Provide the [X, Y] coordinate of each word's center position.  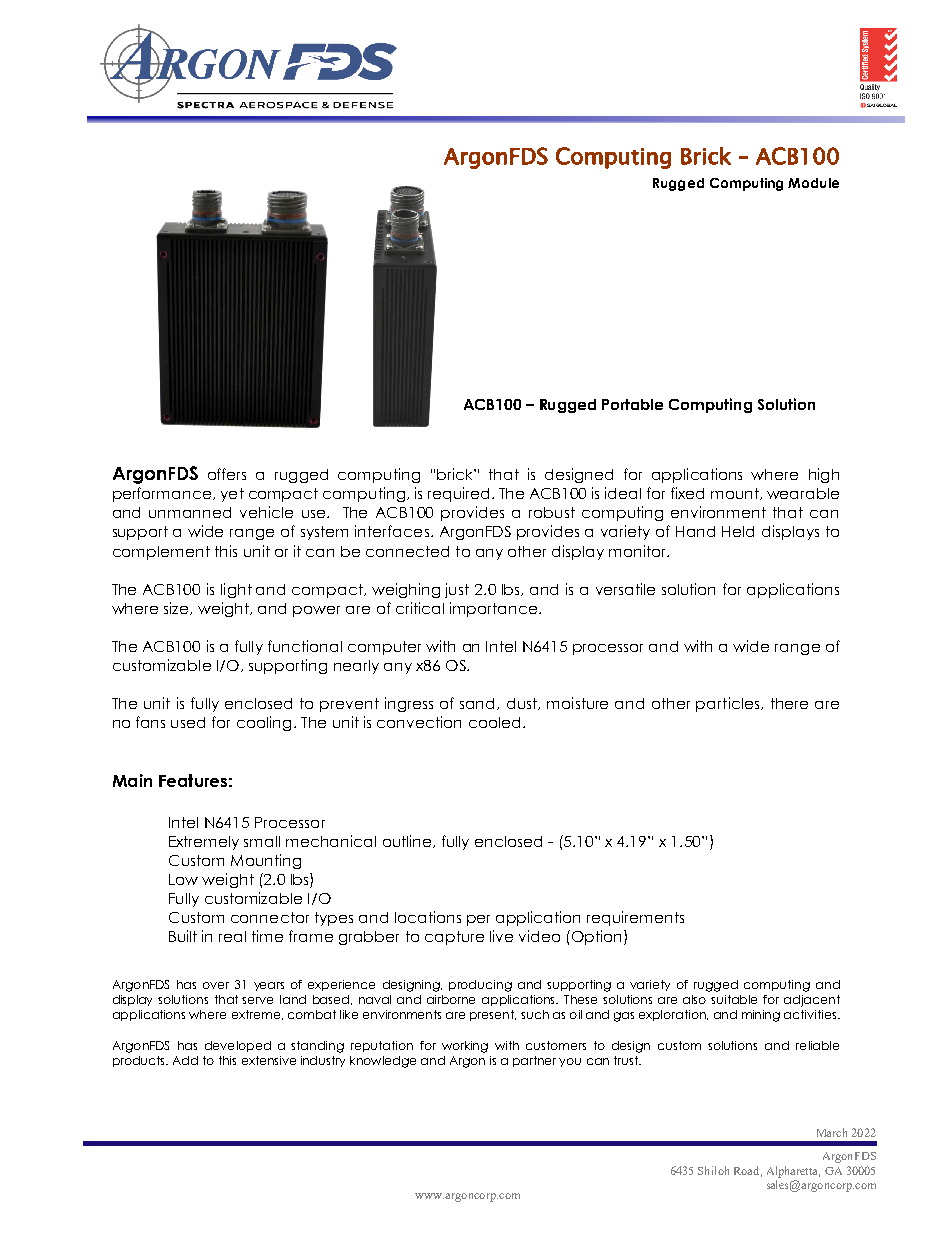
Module [813, 183]
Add [185, 1060]
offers [227, 474]
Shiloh [713, 1170]
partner [534, 1061]
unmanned [190, 512]
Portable [632, 404]
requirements [635, 918]
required [458, 494]
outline [408, 841]
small [262, 841]
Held [738, 531]
